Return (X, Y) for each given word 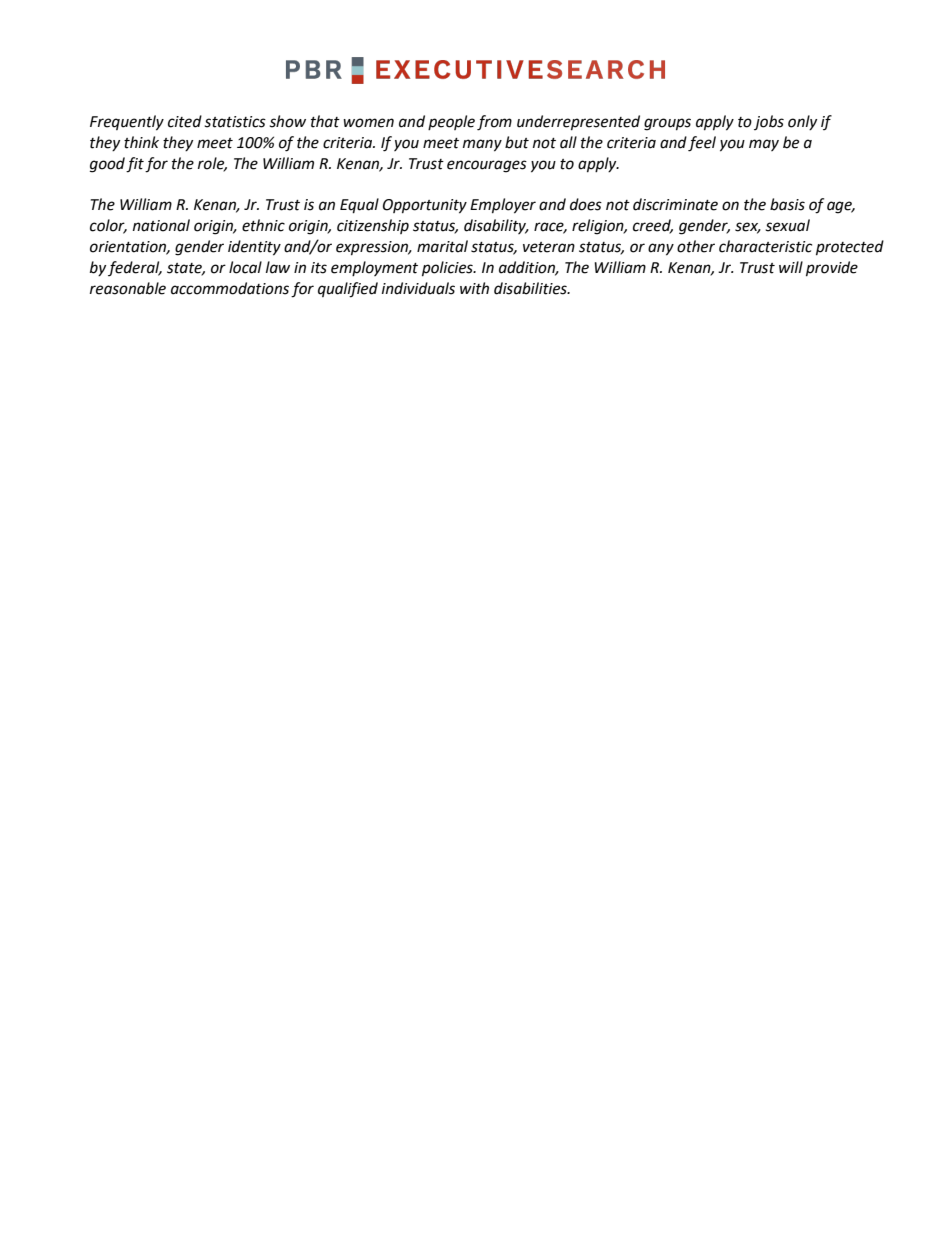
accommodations (230, 288)
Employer (503, 206)
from (494, 123)
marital (442, 246)
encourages (487, 166)
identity (254, 248)
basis (787, 204)
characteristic (765, 246)
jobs (769, 122)
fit (135, 165)
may (764, 145)
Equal (359, 206)
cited (185, 121)
